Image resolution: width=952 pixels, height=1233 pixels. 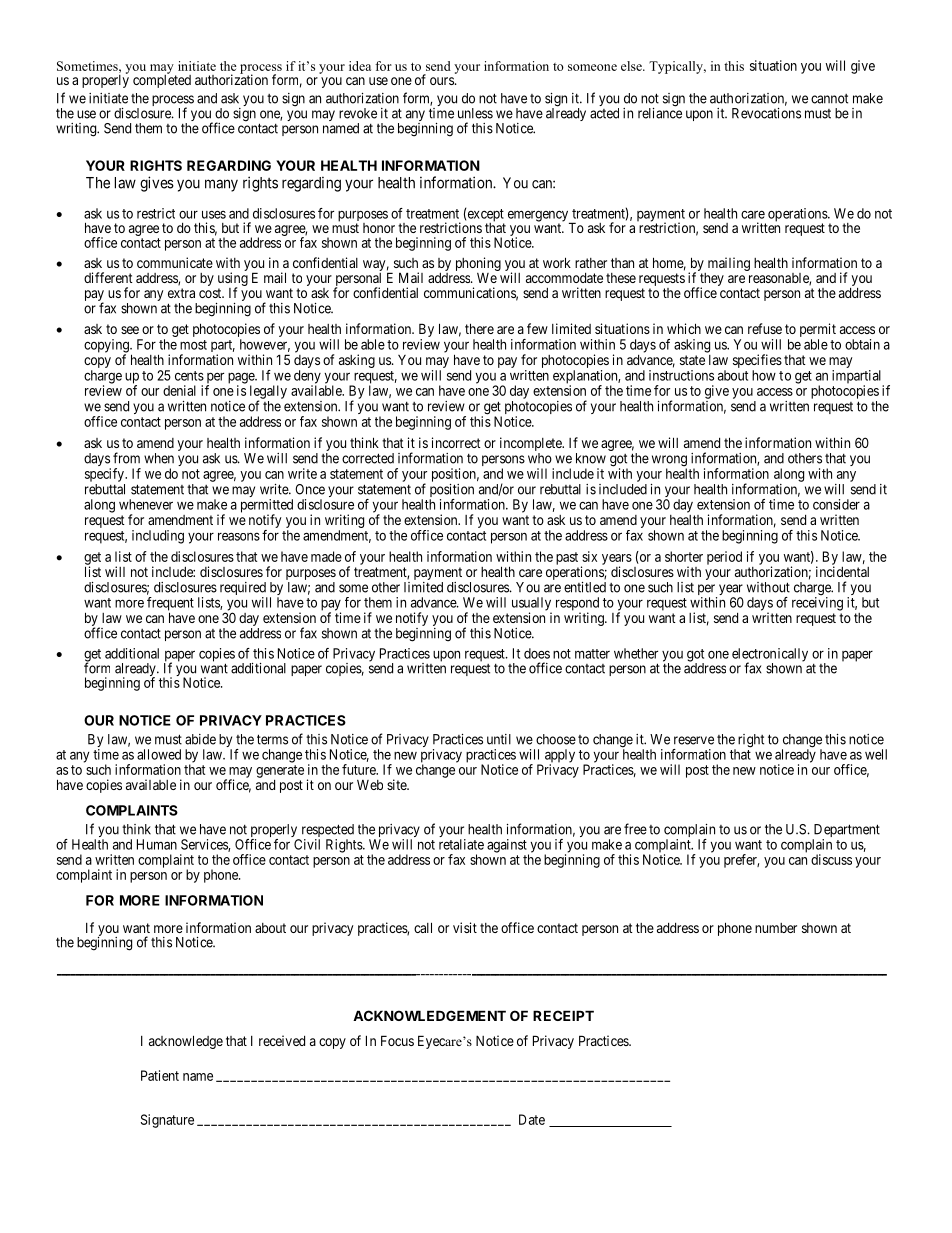 What do you see at coordinates (200, 739) in the page?
I see `abide` at bounding box center [200, 739].
